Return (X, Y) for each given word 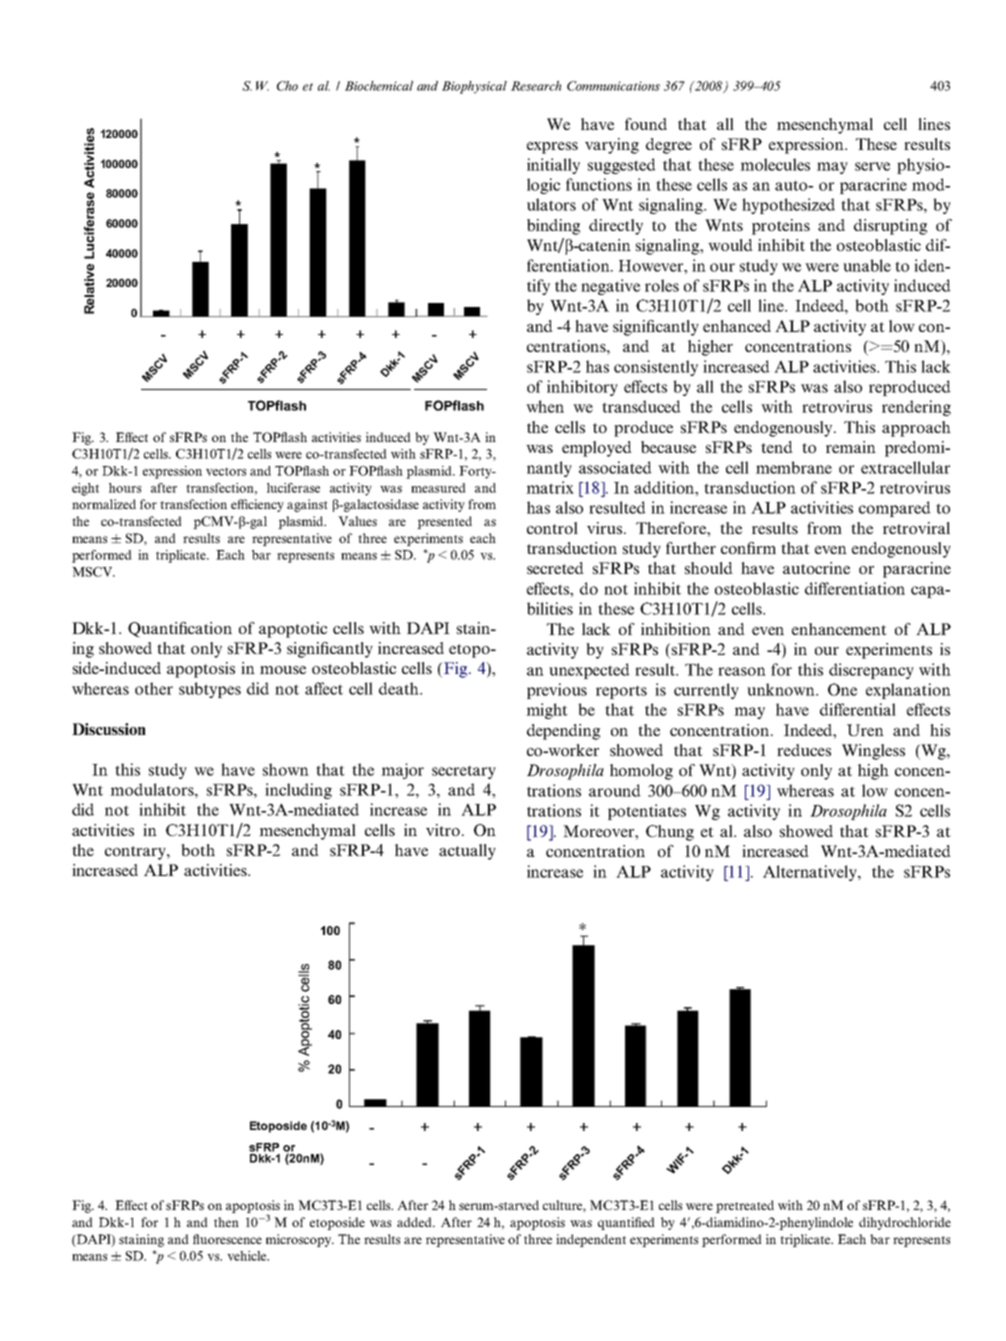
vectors (226, 472)
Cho (287, 86)
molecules (775, 164)
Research (536, 86)
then (226, 1222)
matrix (550, 487)
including (298, 791)
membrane (794, 467)
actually (467, 852)
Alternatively (811, 873)
